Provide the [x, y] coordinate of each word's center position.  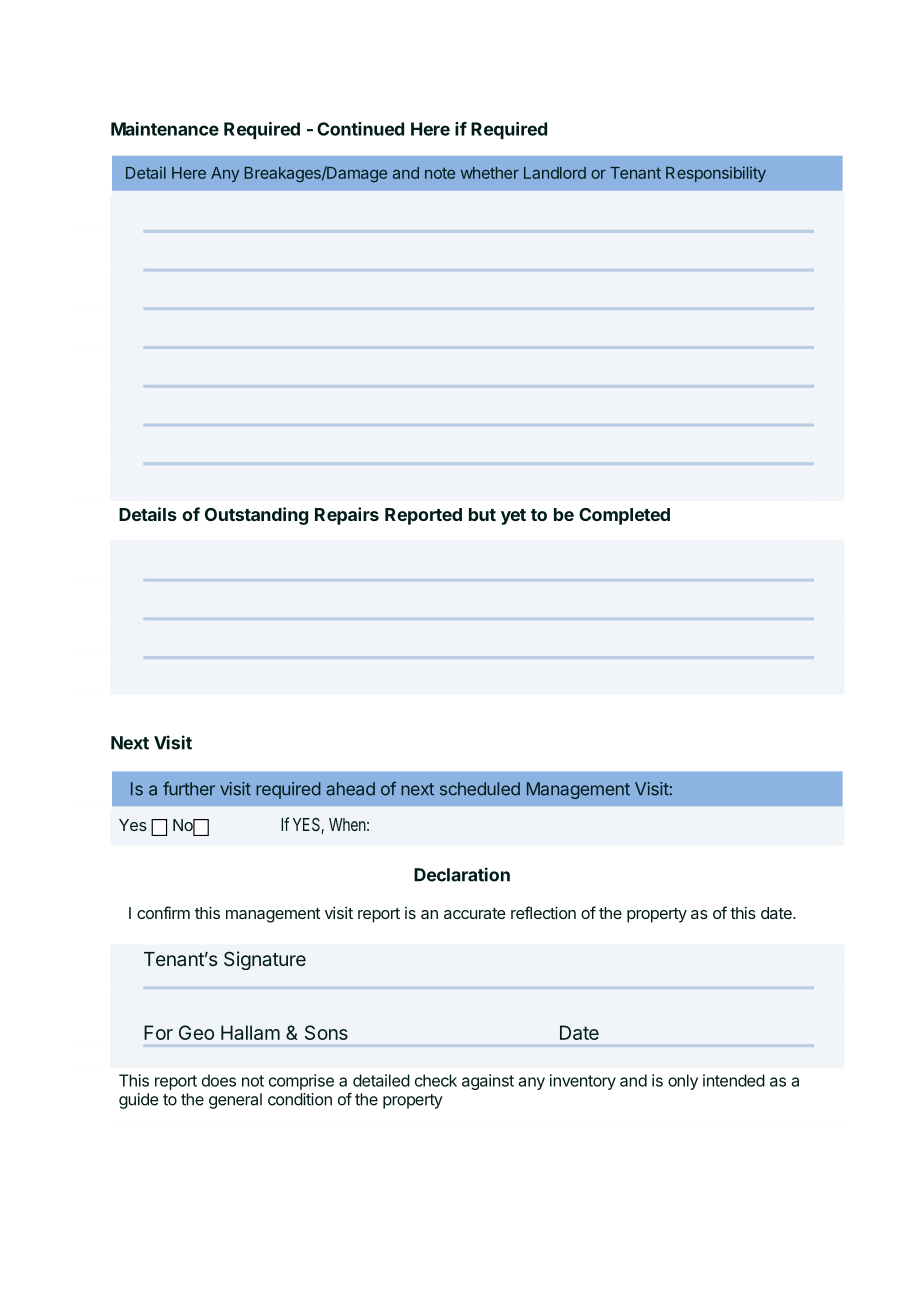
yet [513, 517]
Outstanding [256, 516]
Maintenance [165, 129]
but [482, 514]
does [219, 1080]
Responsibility [716, 174]
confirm [163, 912]
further [189, 788]
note [440, 173]
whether [490, 173]
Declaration [462, 874]
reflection [543, 912]
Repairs [347, 516]
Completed [624, 516]
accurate [475, 913]
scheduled [480, 789]
